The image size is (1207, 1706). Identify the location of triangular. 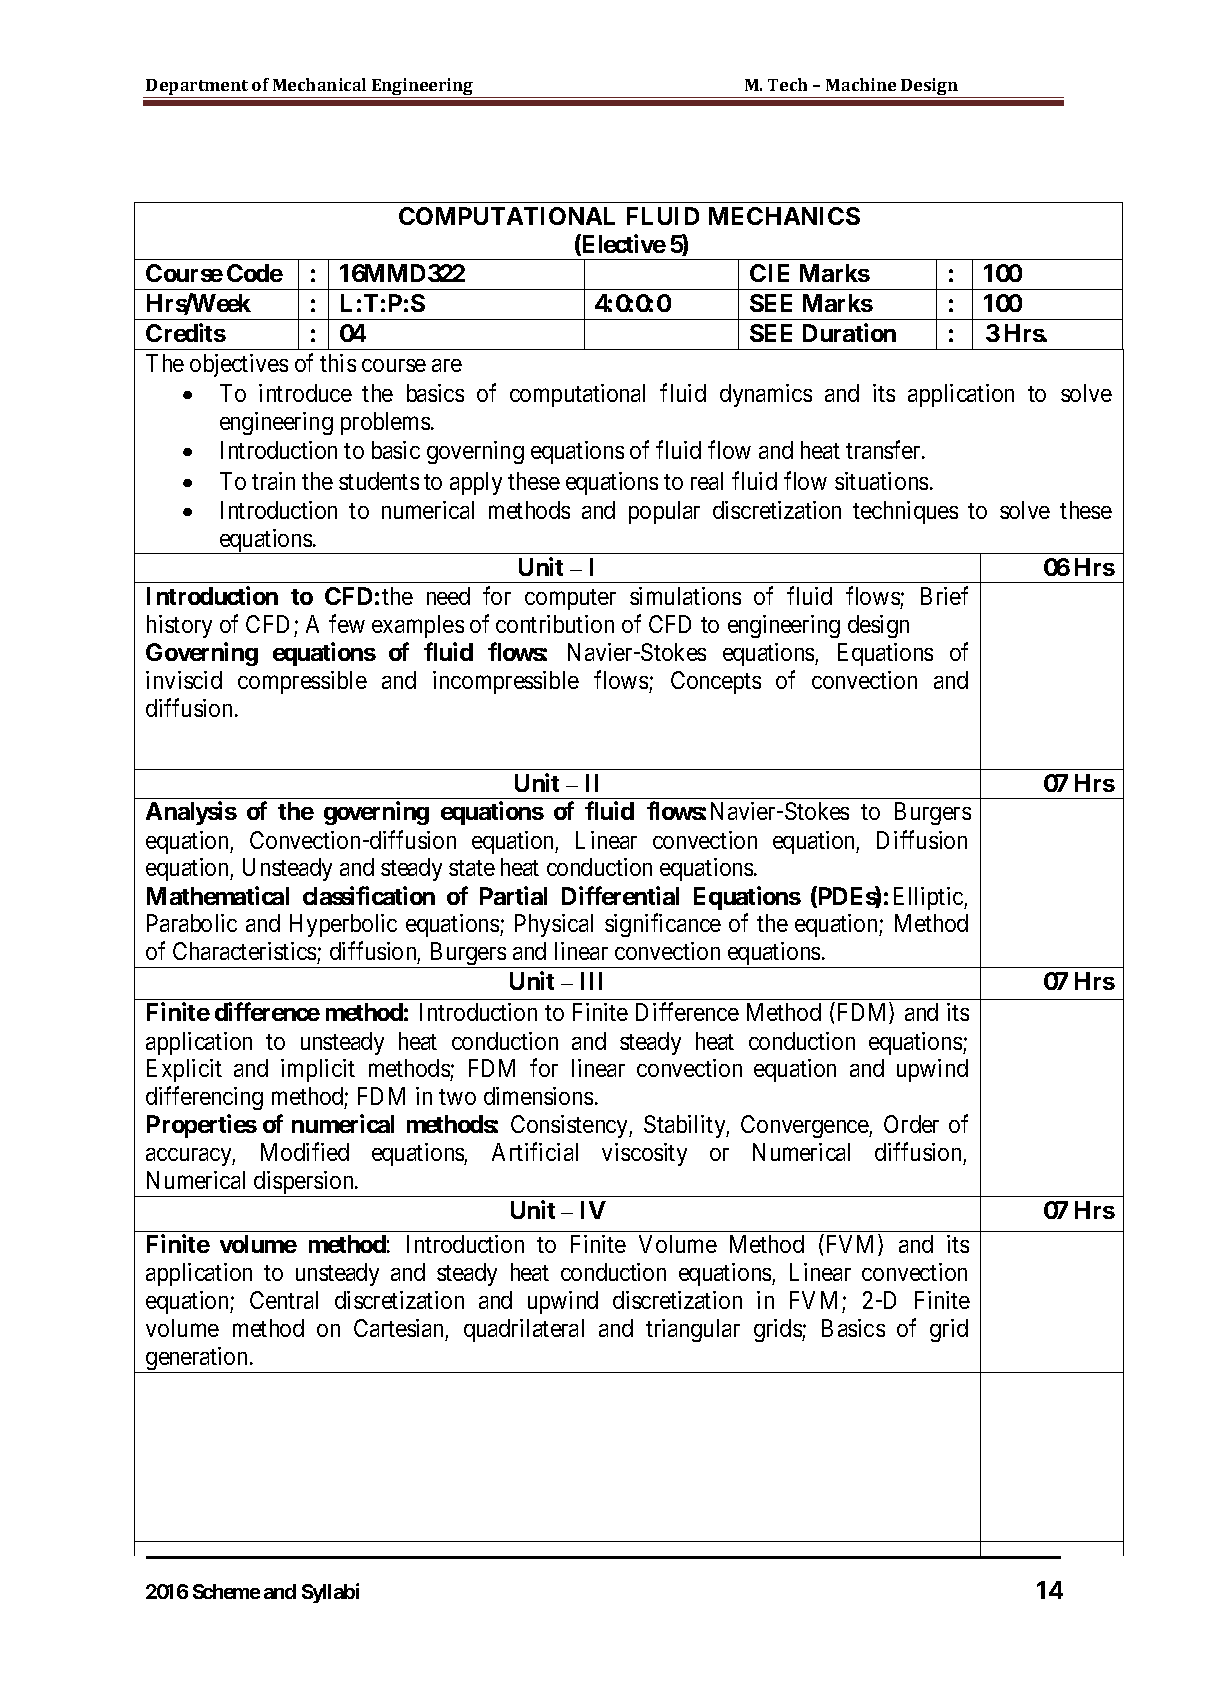
(693, 1330).
